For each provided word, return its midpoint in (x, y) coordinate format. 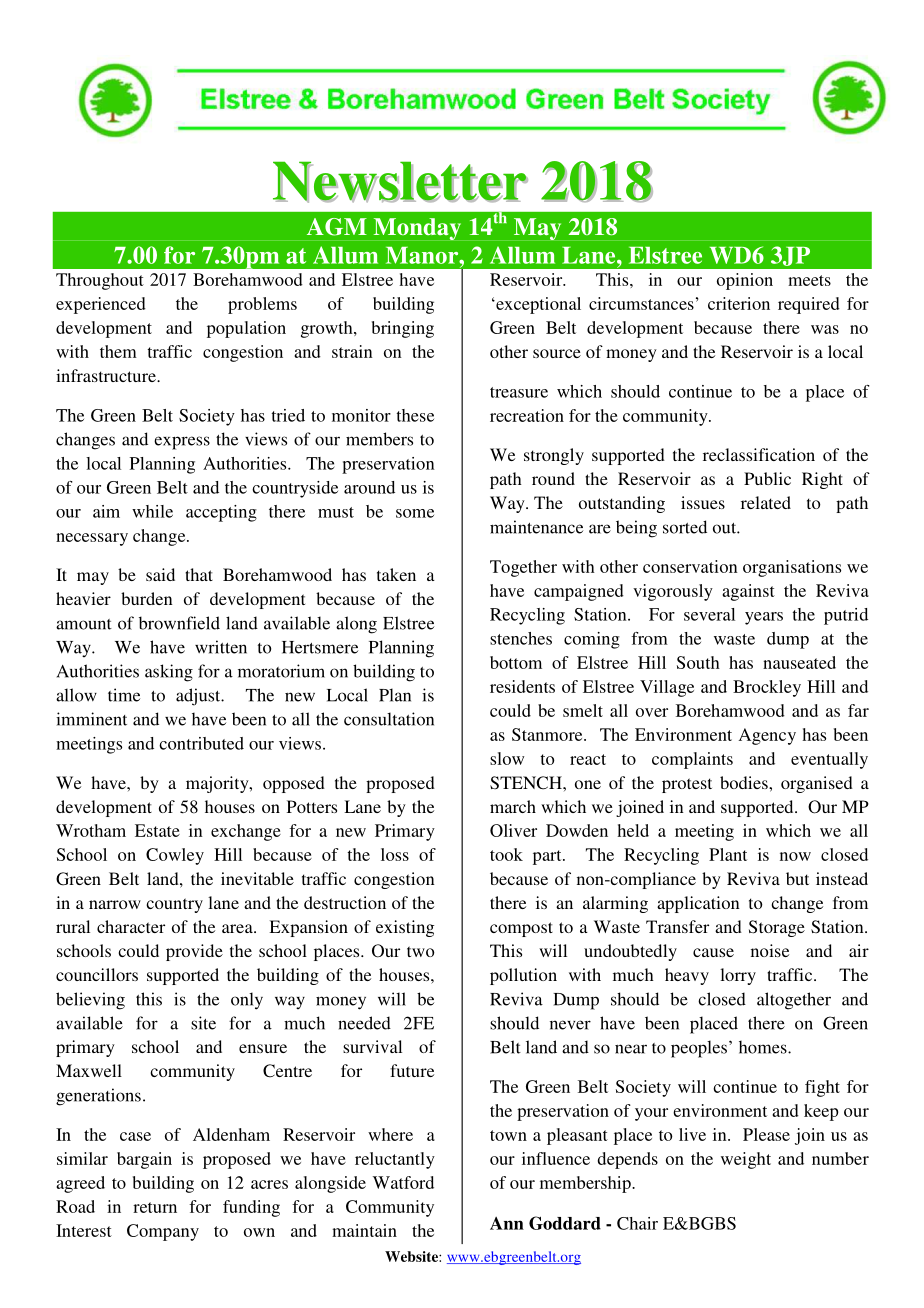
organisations (792, 568)
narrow (115, 904)
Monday (417, 229)
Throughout (100, 281)
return (155, 1207)
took (506, 854)
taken (396, 574)
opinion (745, 281)
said (160, 574)
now (795, 856)
